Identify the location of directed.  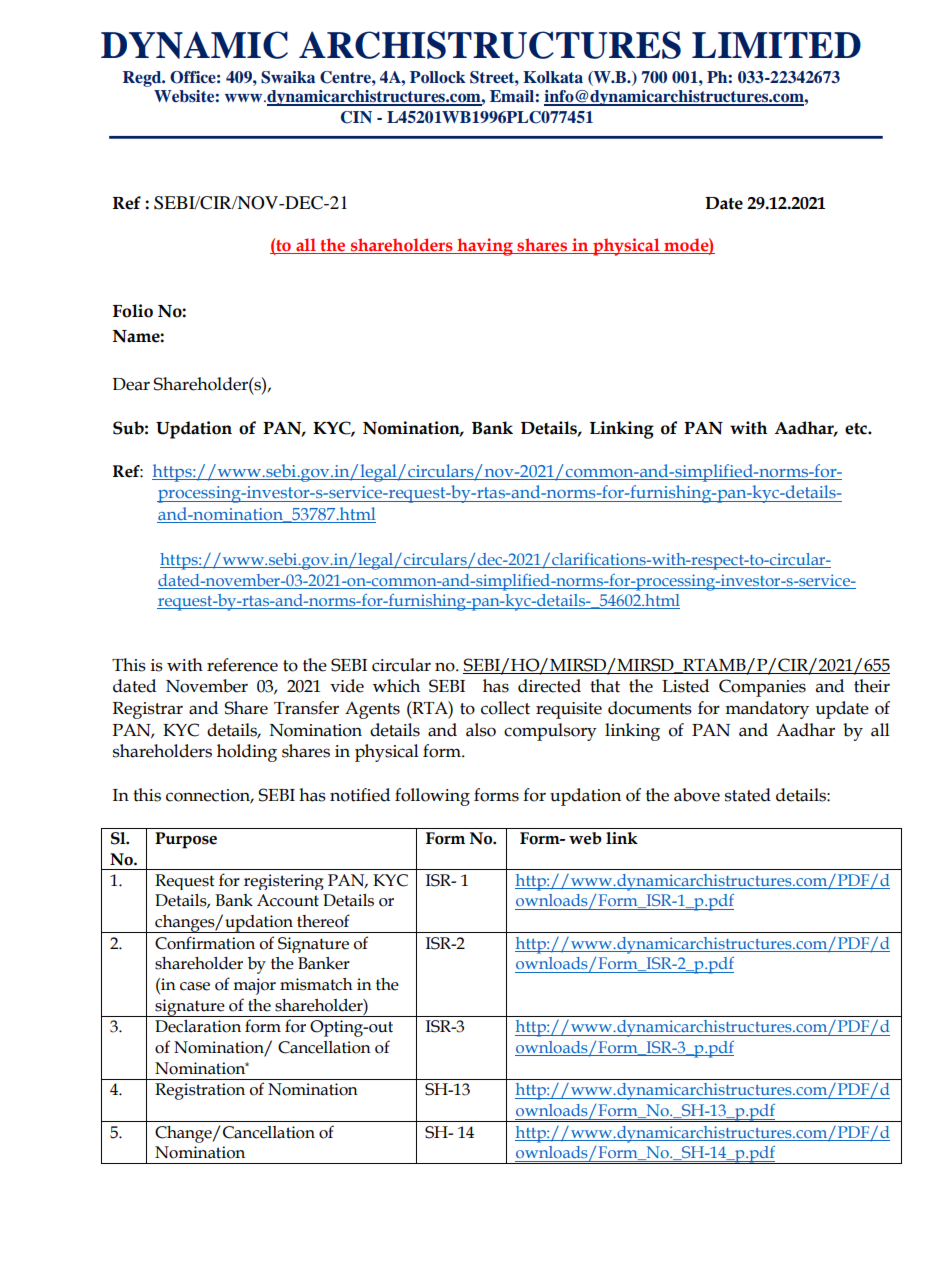
(549, 686).
